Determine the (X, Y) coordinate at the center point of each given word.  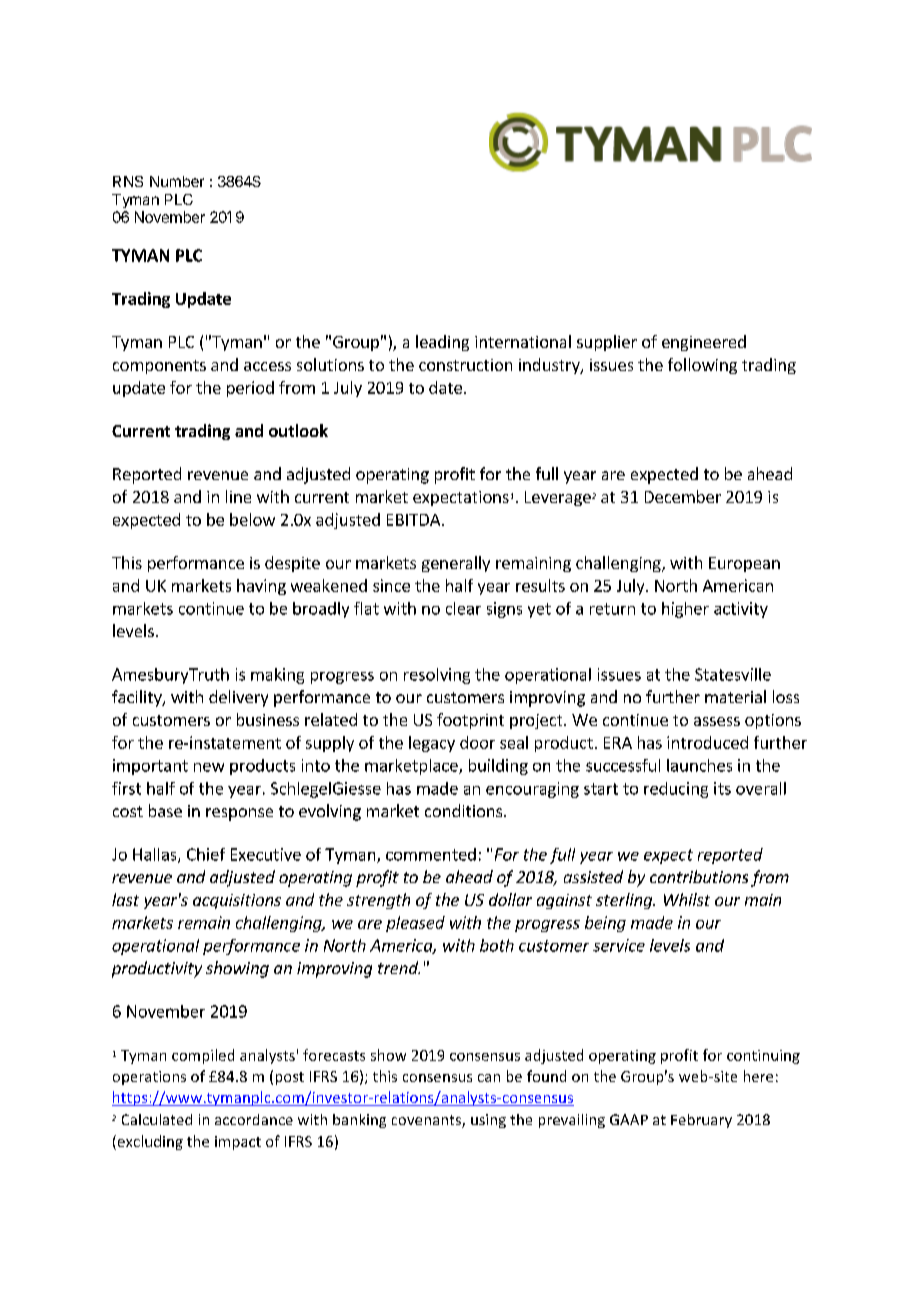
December (683, 496)
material (735, 696)
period (250, 389)
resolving (437, 676)
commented (431, 854)
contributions (699, 876)
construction (465, 365)
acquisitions (237, 901)
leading (442, 343)
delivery (238, 698)
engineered (704, 343)
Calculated (157, 1119)
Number (177, 181)
